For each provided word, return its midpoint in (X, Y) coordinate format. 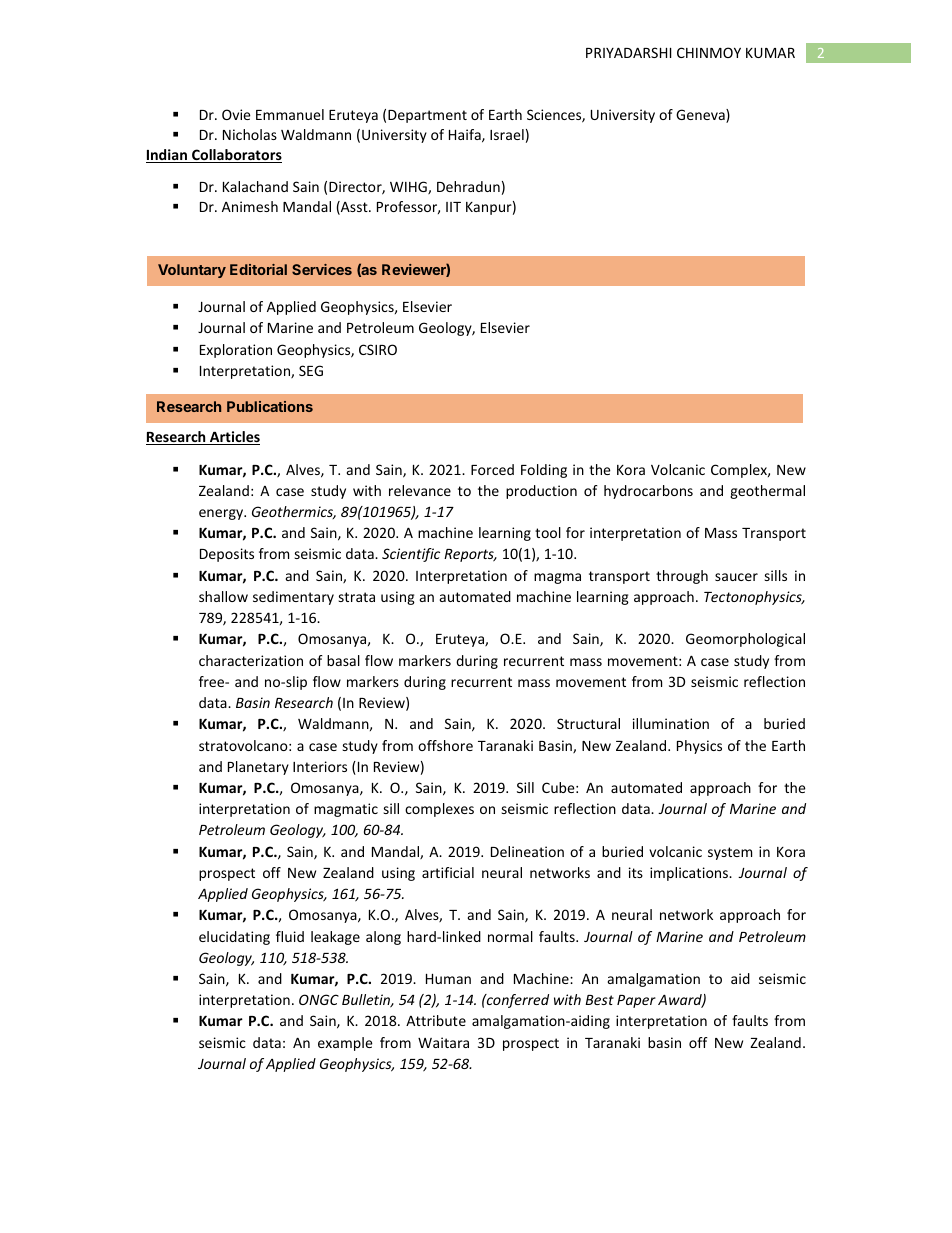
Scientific (411, 555)
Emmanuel (290, 114)
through (682, 577)
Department (427, 116)
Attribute (436, 1020)
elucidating (234, 938)
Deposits (227, 555)
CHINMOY (709, 52)
